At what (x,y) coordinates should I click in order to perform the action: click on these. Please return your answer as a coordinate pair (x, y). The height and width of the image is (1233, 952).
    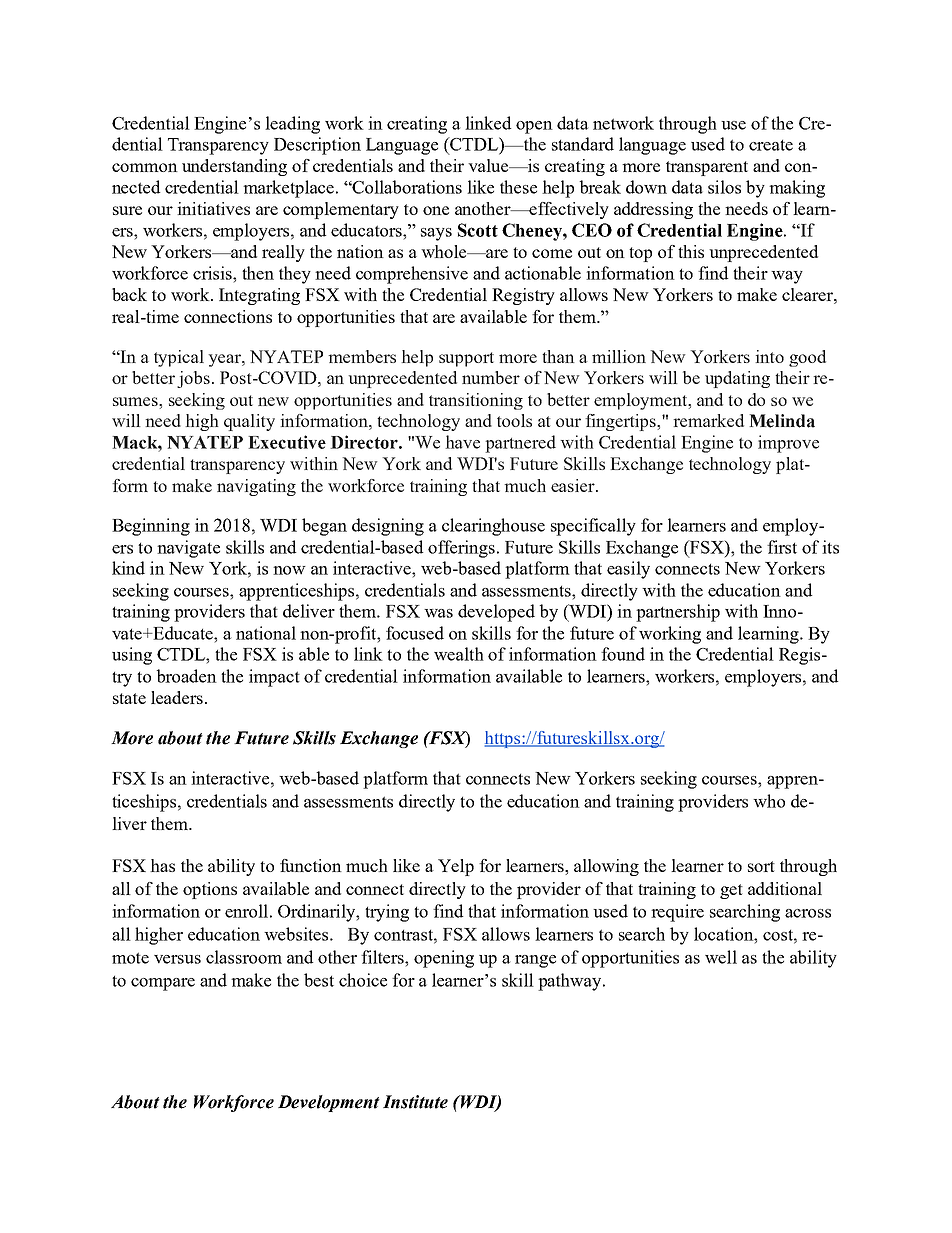
    Looking at the image, I should click on (518, 187).
